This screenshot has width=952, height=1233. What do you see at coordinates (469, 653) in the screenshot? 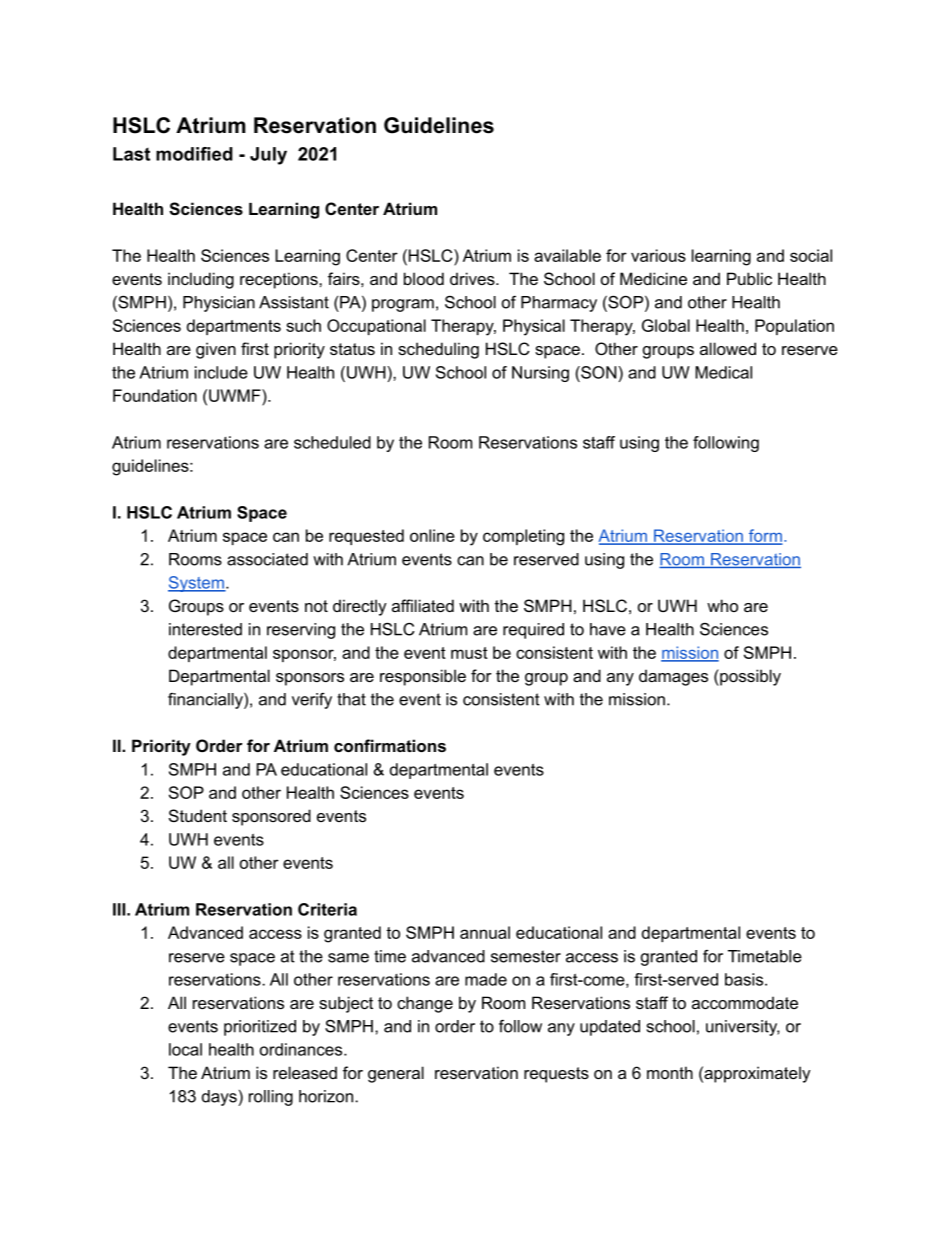
I see `must` at bounding box center [469, 653].
